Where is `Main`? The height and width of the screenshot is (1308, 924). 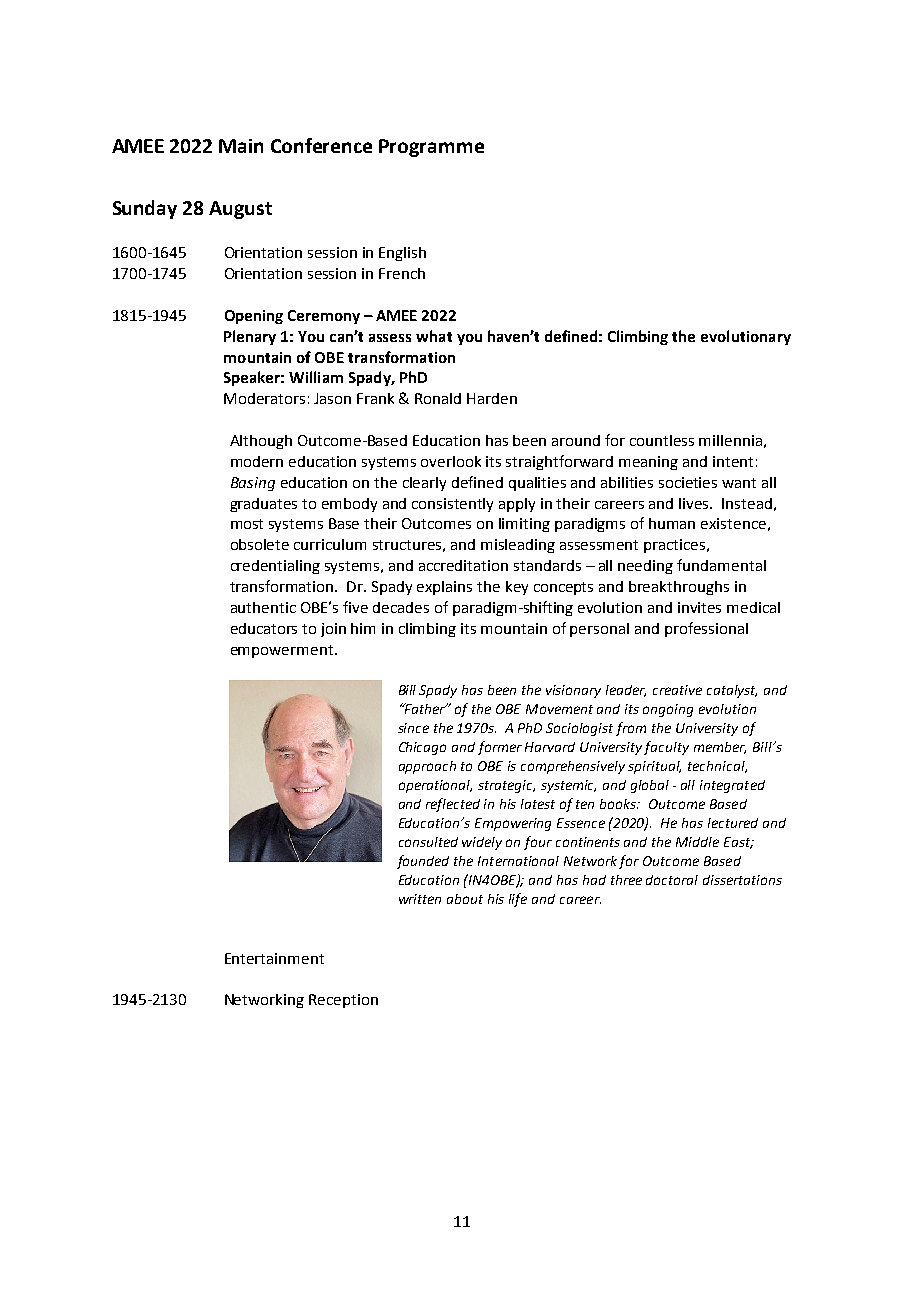
Main is located at coordinates (241, 146).
